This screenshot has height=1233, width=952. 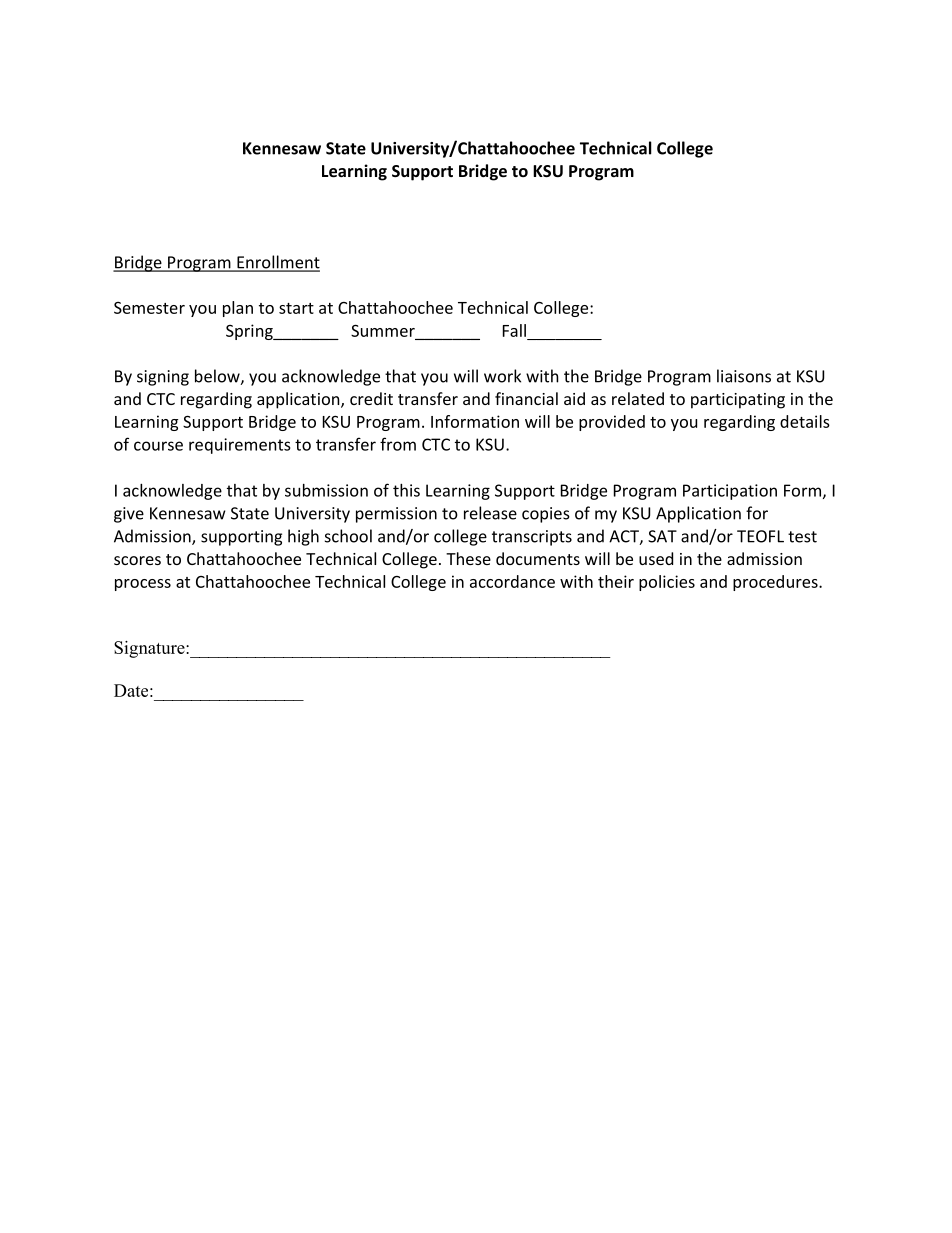 What do you see at coordinates (240, 446) in the screenshot?
I see `requirements` at bounding box center [240, 446].
